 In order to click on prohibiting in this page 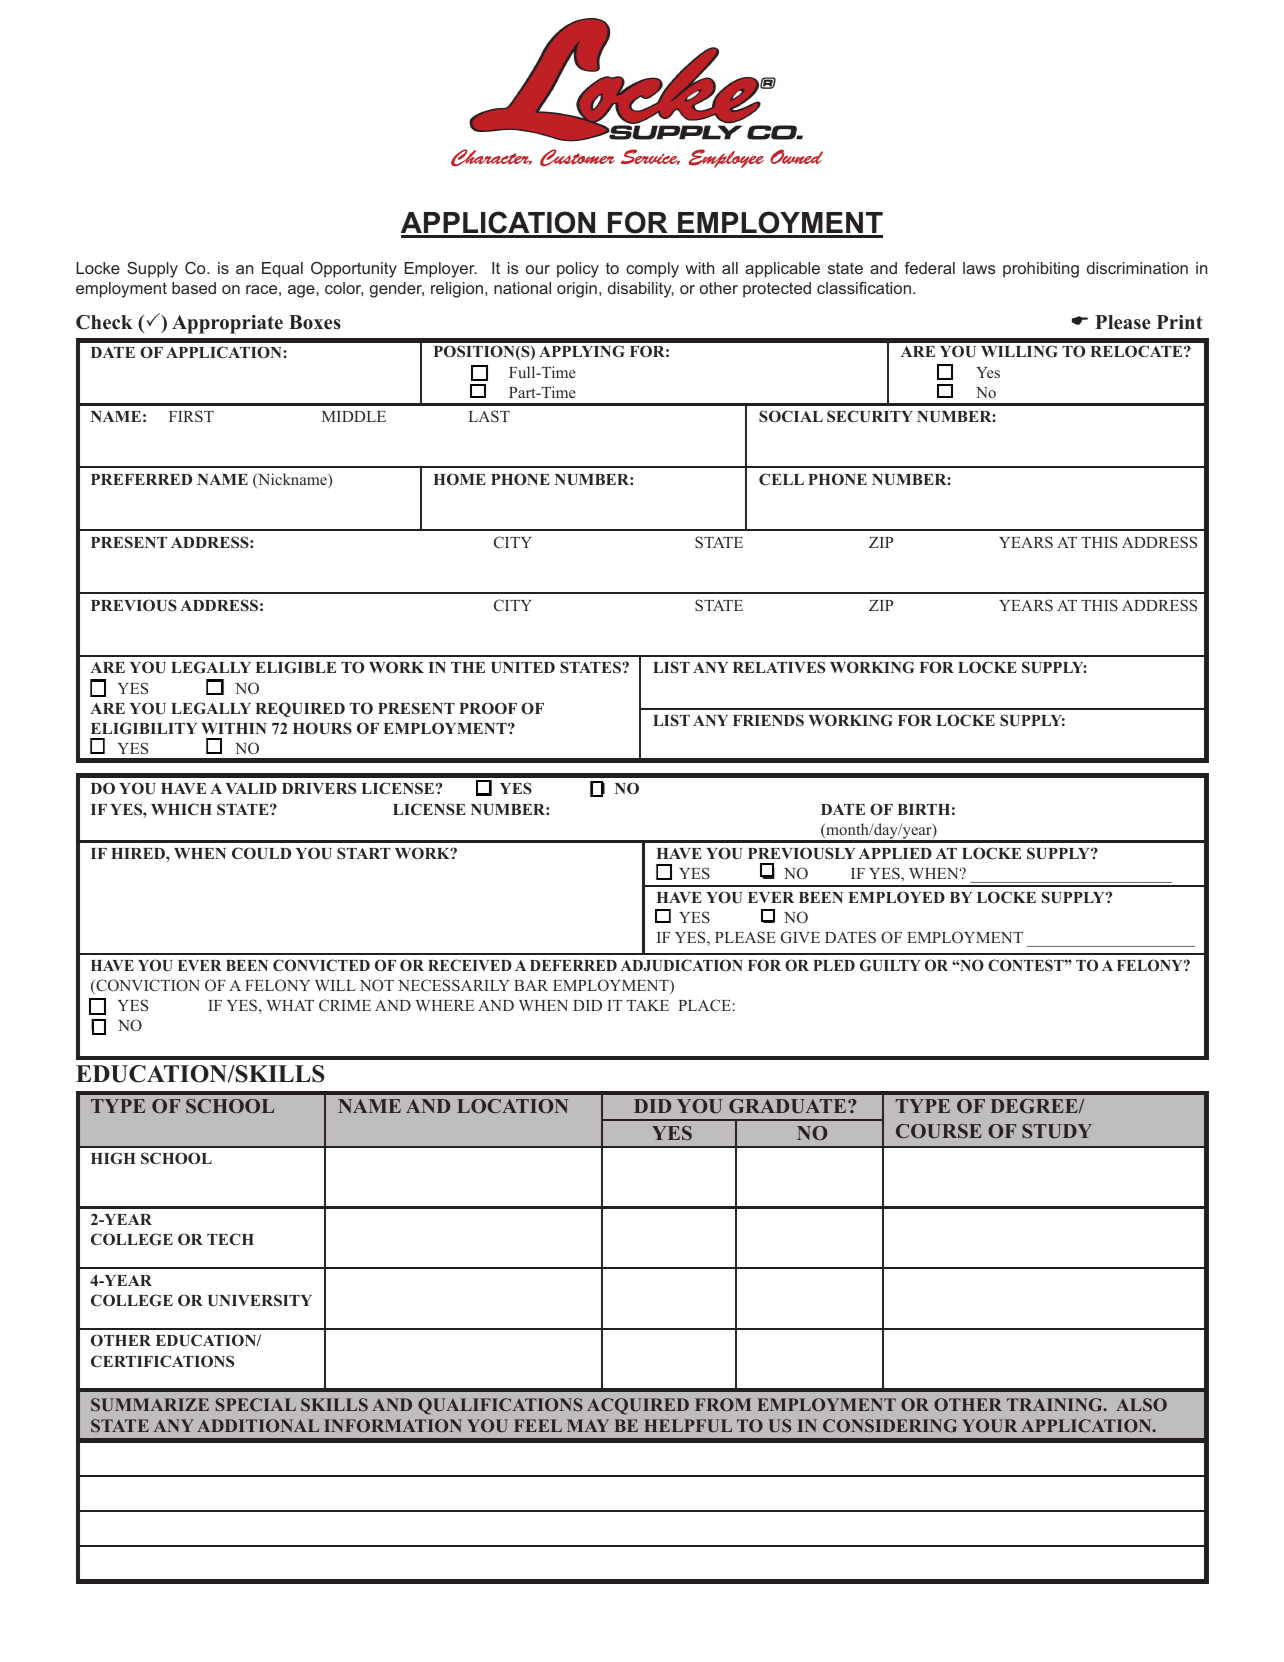, I will do `click(1041, 270)`.
